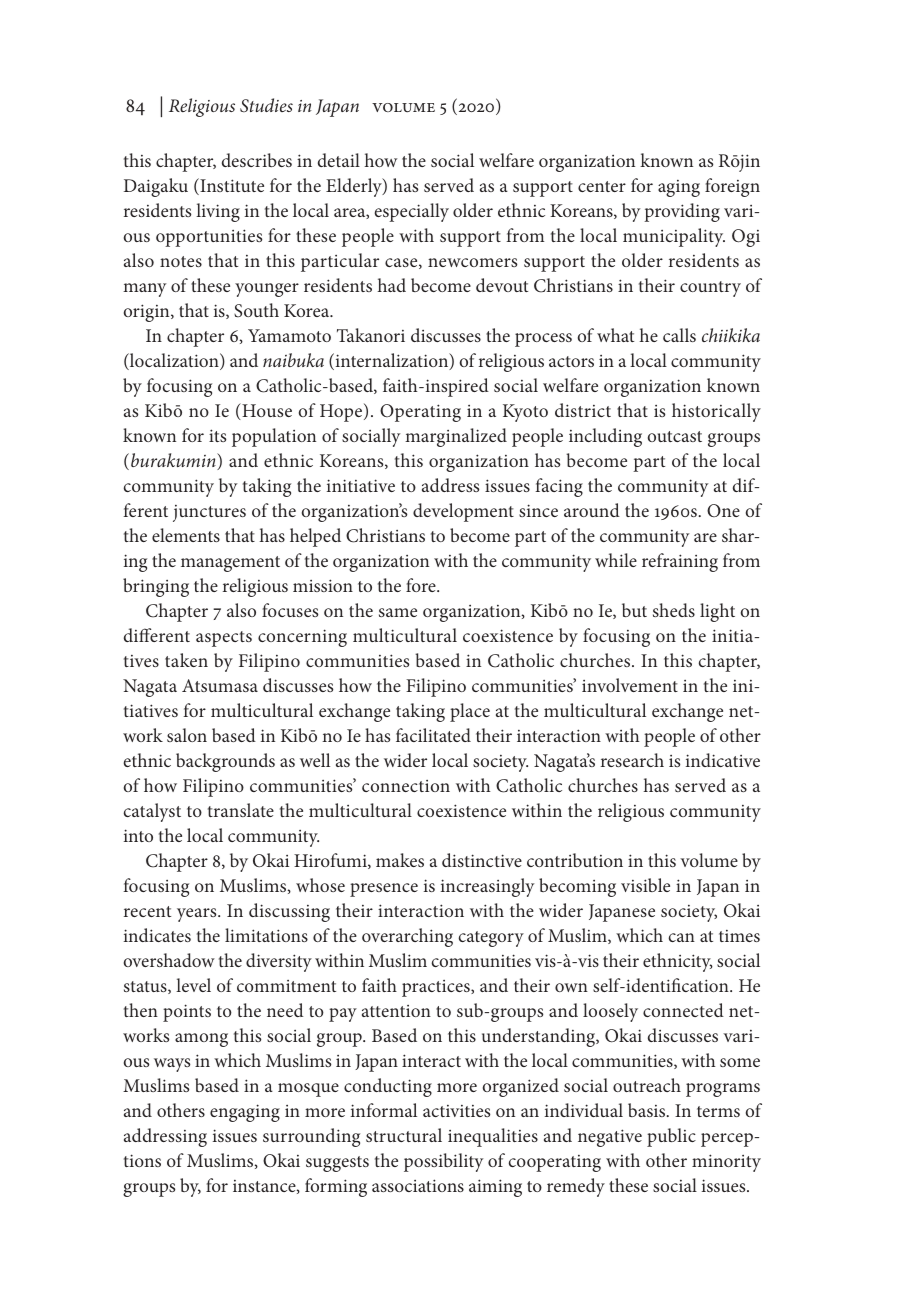  I want to click on surrounding, so click(311, 1137).
